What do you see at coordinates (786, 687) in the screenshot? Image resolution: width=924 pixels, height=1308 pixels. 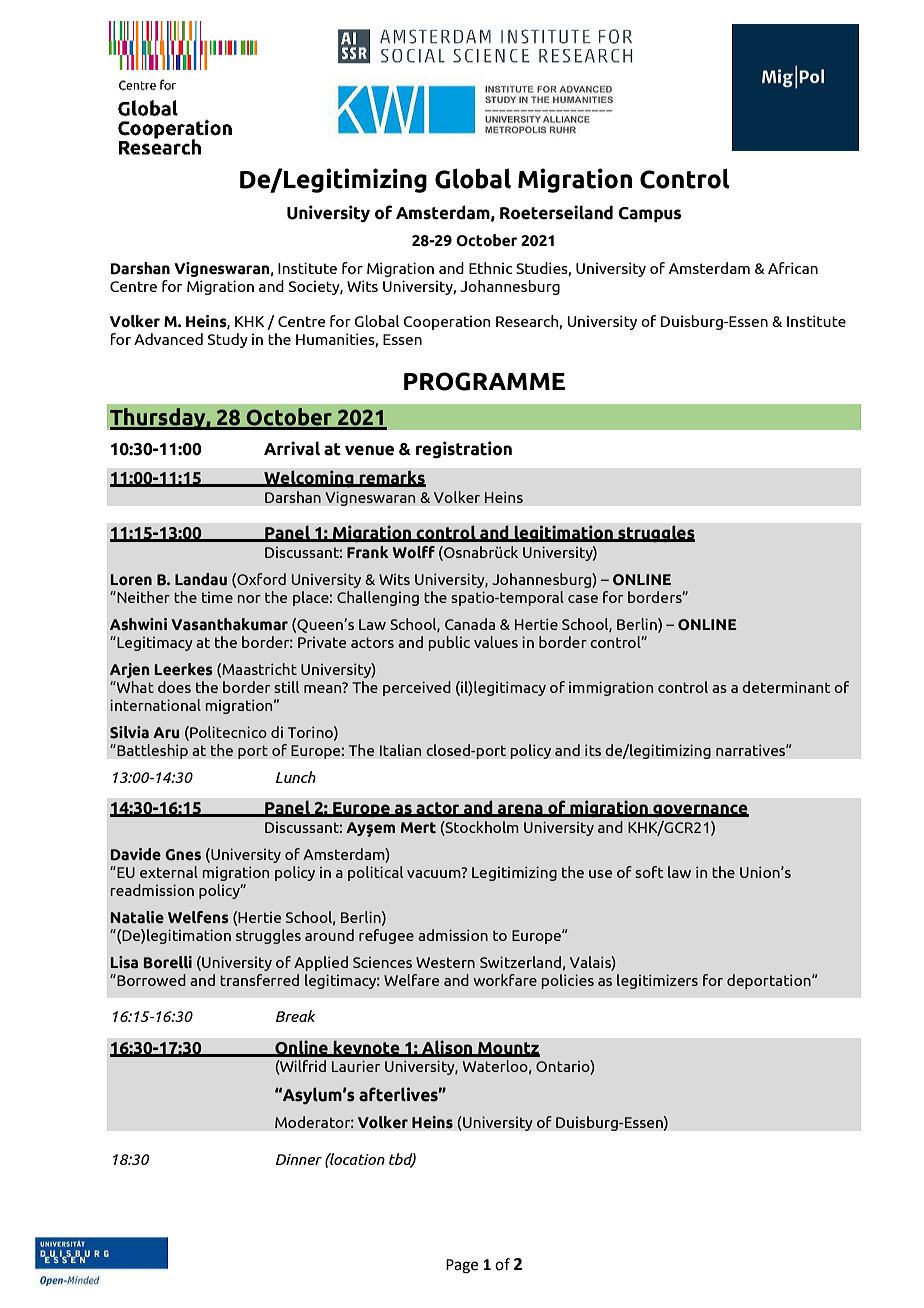 I see `determinant` at bounding box center [786, 687].
